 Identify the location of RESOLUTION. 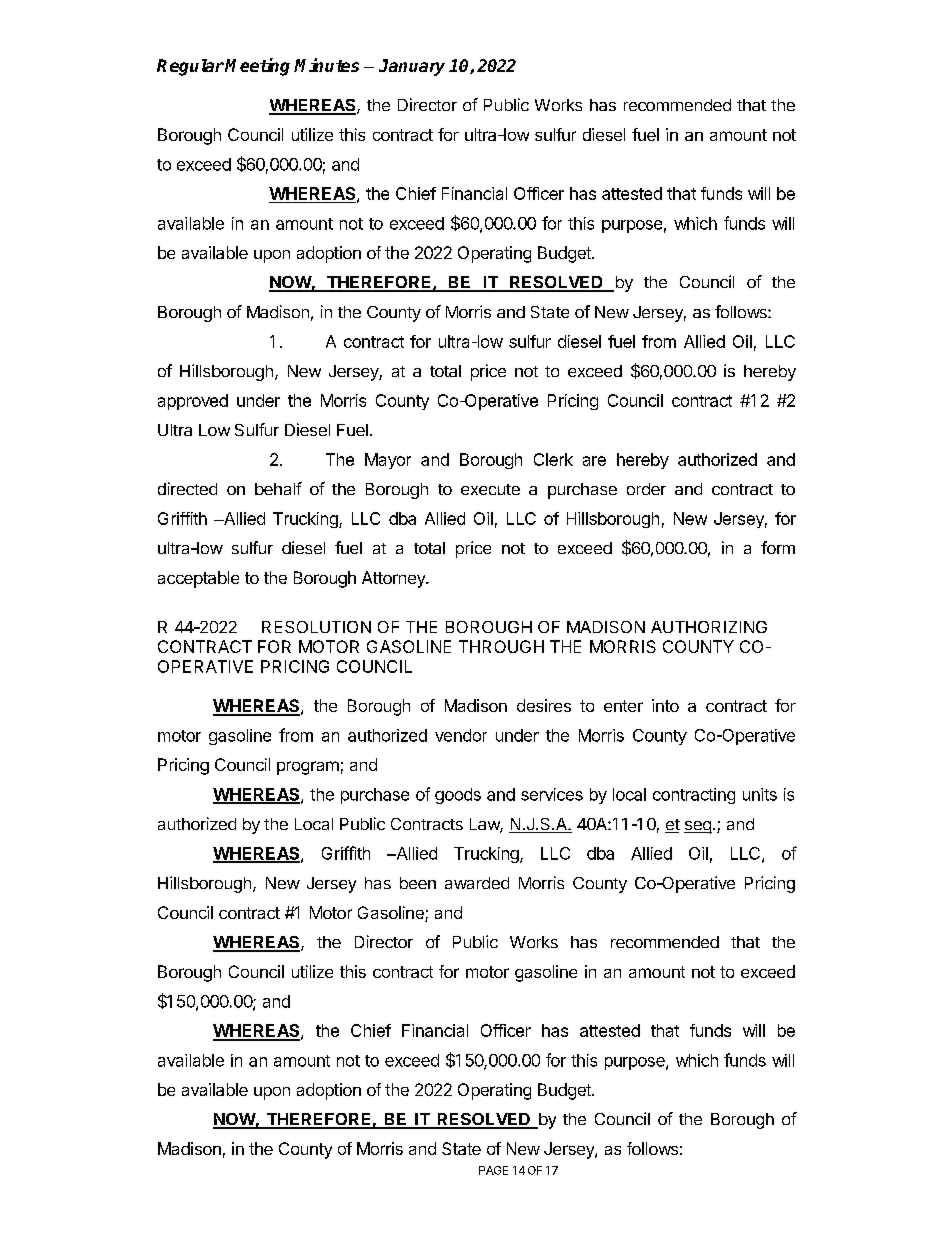
(316, 627).
